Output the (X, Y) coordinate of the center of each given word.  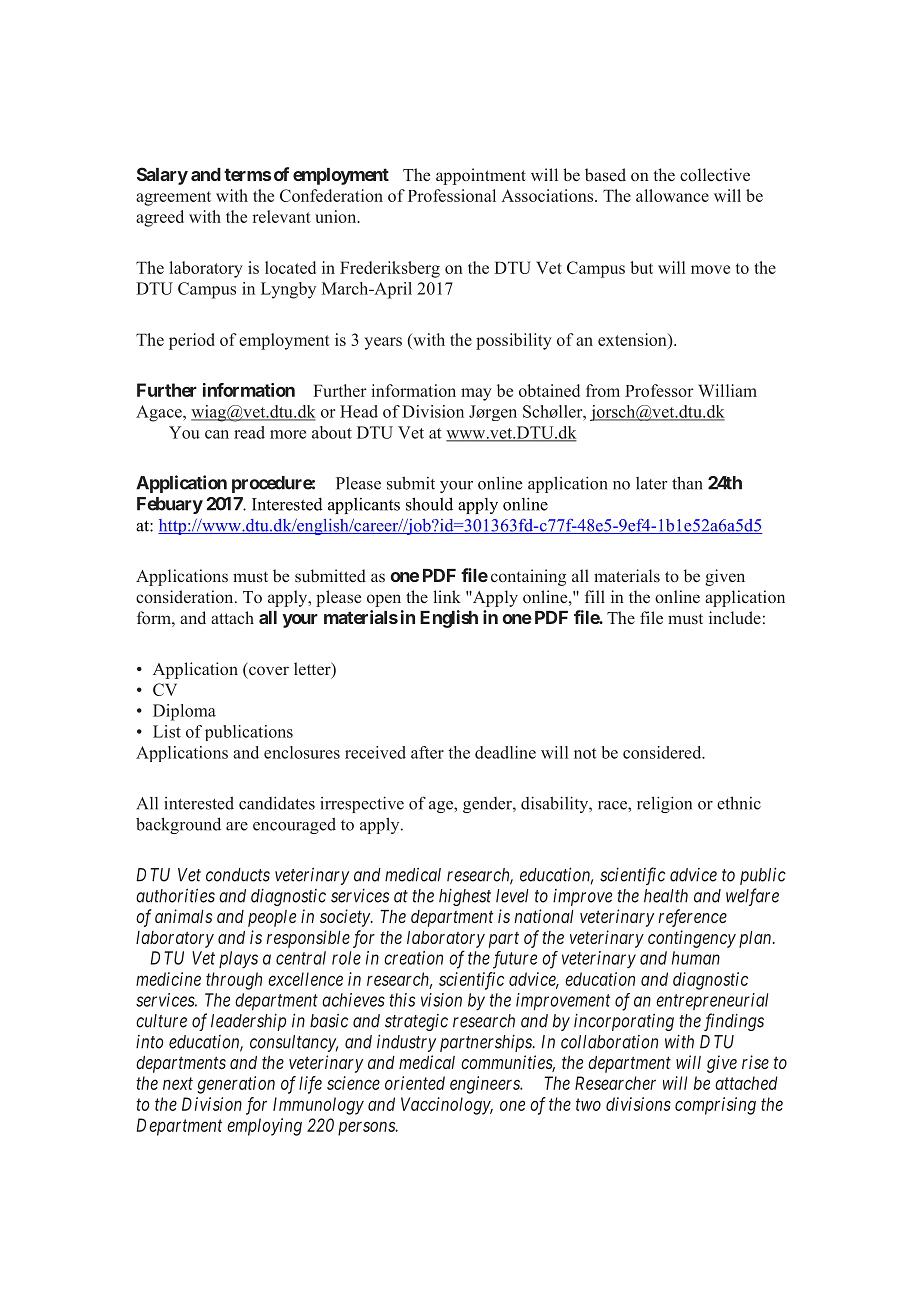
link (447, 596)
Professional (452, 195)
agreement (173, 198)
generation (236, 1085)
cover (269, 670)
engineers (486, 1085)
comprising (715, 1106)
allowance (672, 195)
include (735, 617)
